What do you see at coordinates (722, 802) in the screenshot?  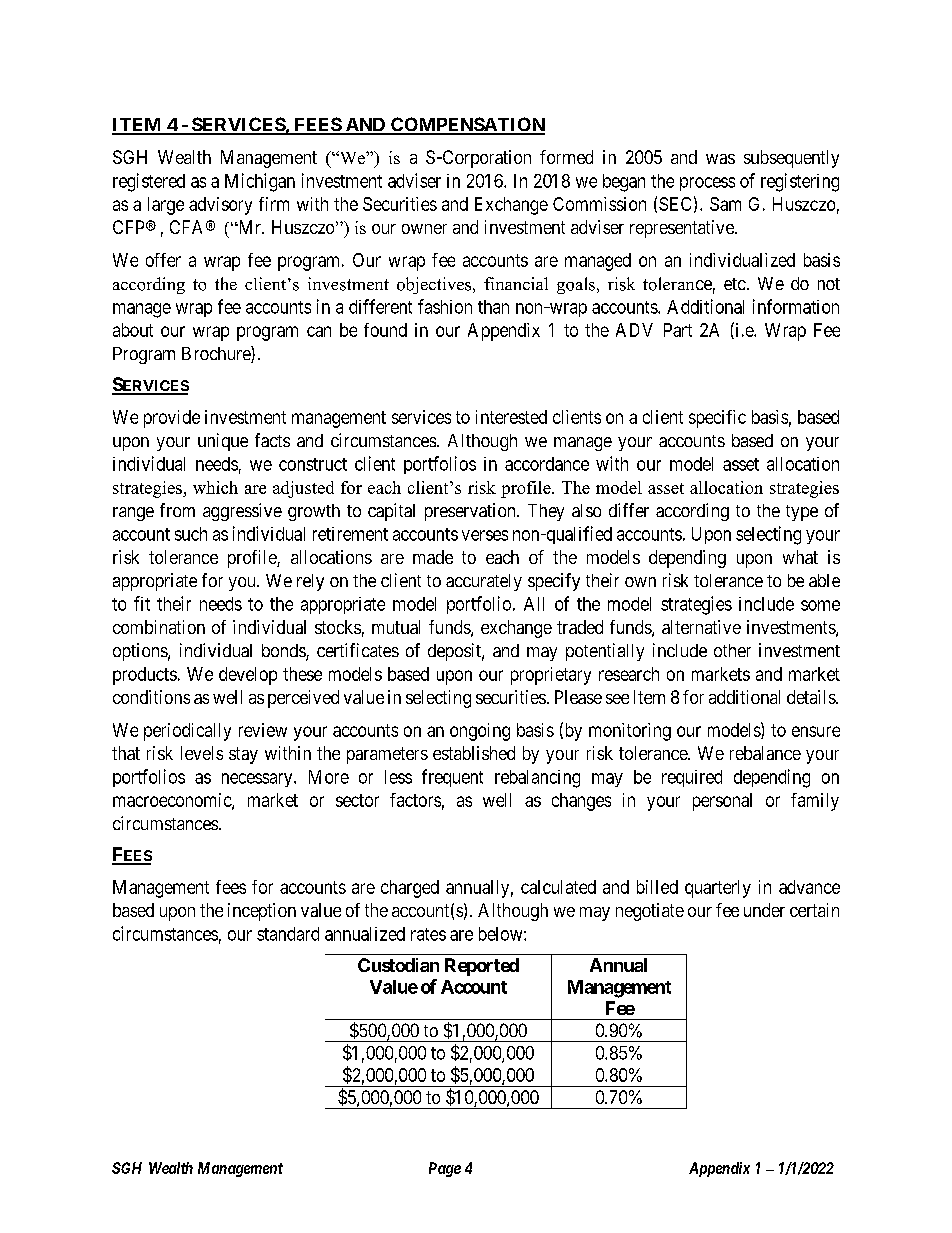 I see `personal` at bounding box center [722, 802].
